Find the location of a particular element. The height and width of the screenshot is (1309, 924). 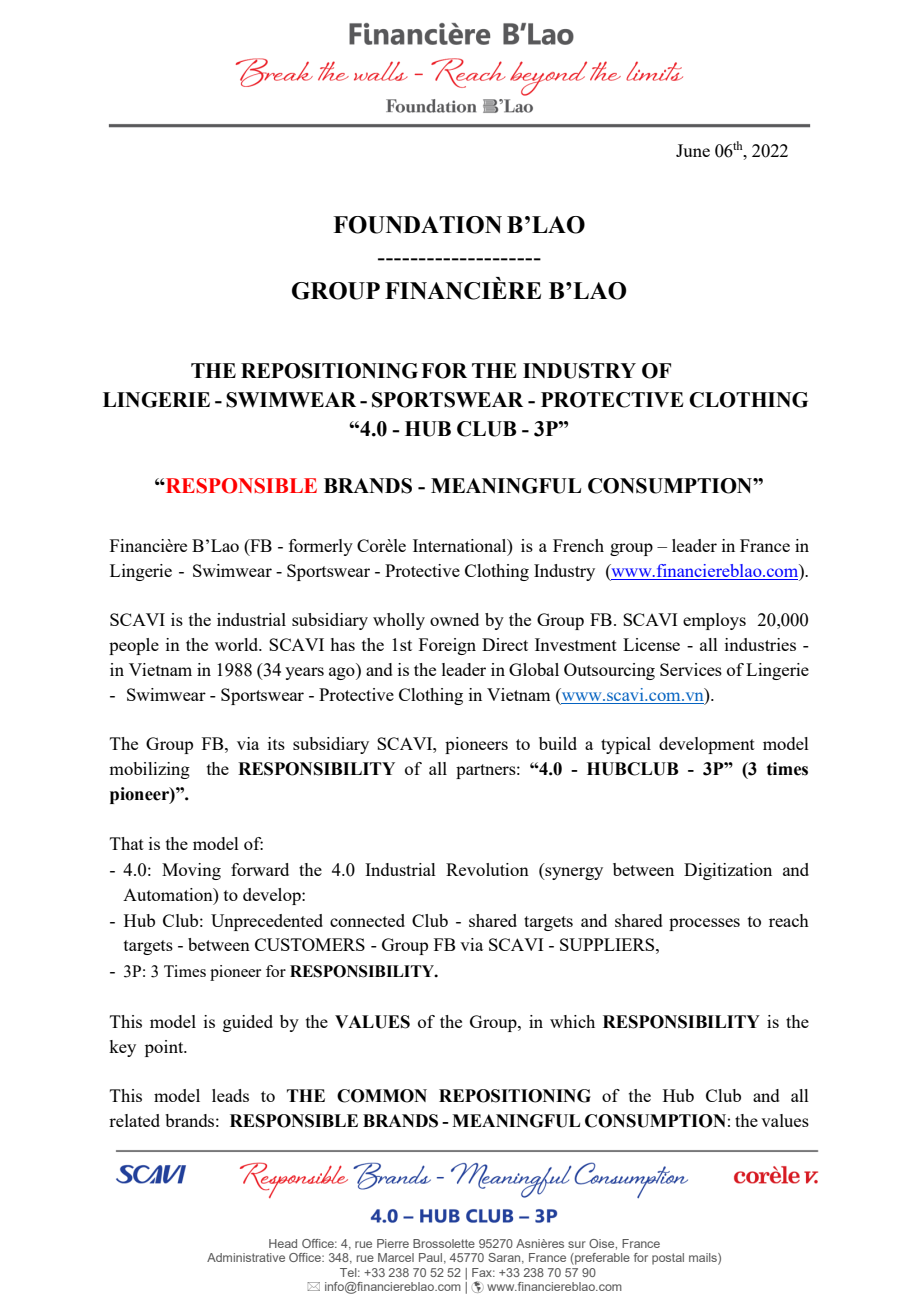

processes is located at coordinates (704, 924).
